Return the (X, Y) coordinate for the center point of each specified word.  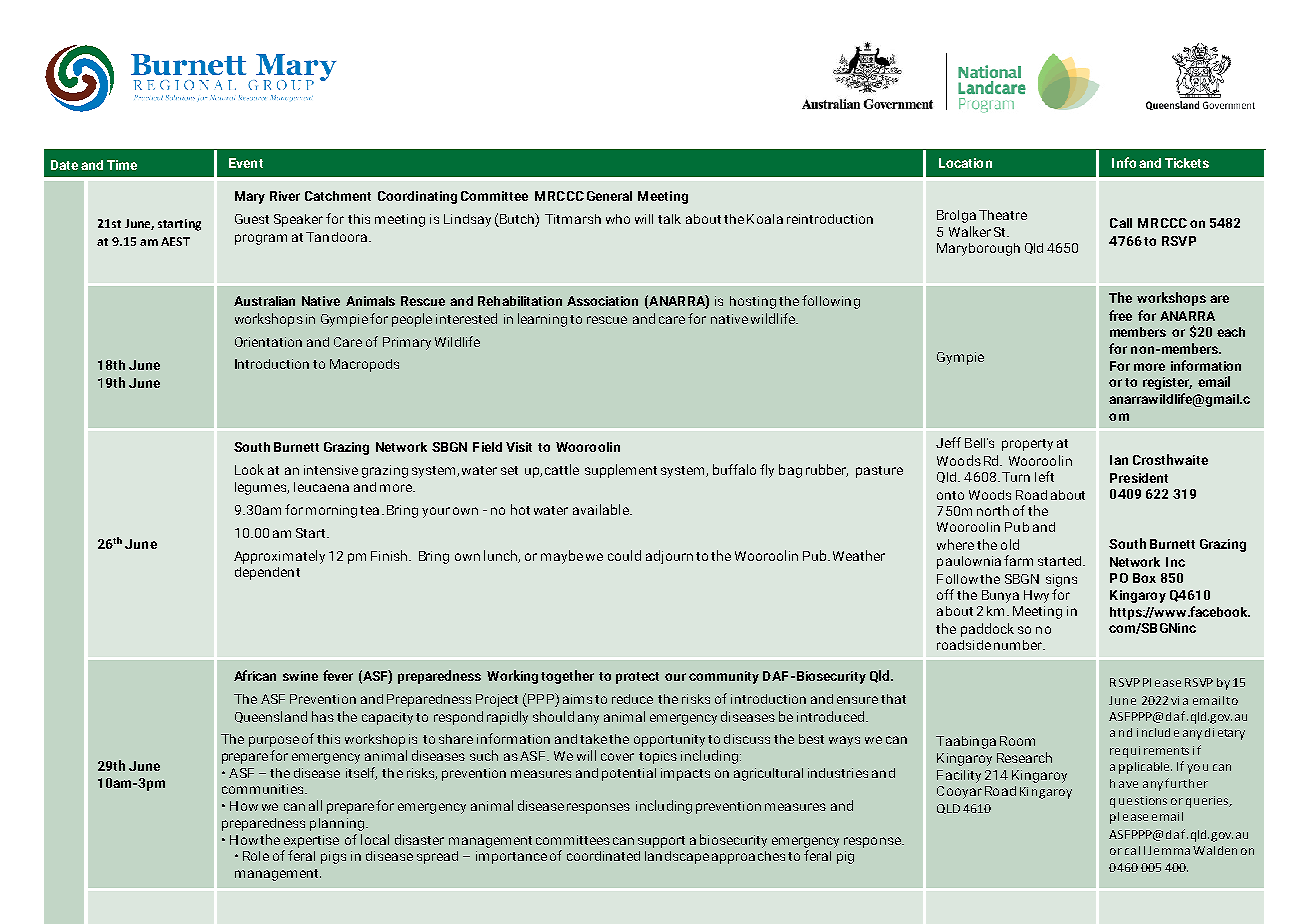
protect (637, 678)
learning (542, 320)
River (285, 196)
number (1019, 645)
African (255, 675)
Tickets (1187, 163)
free (1120, 315)
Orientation (268, 342)
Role (256, 856)
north (993, 510)
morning (331, 511)
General (609, 196)
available (602, 509)
